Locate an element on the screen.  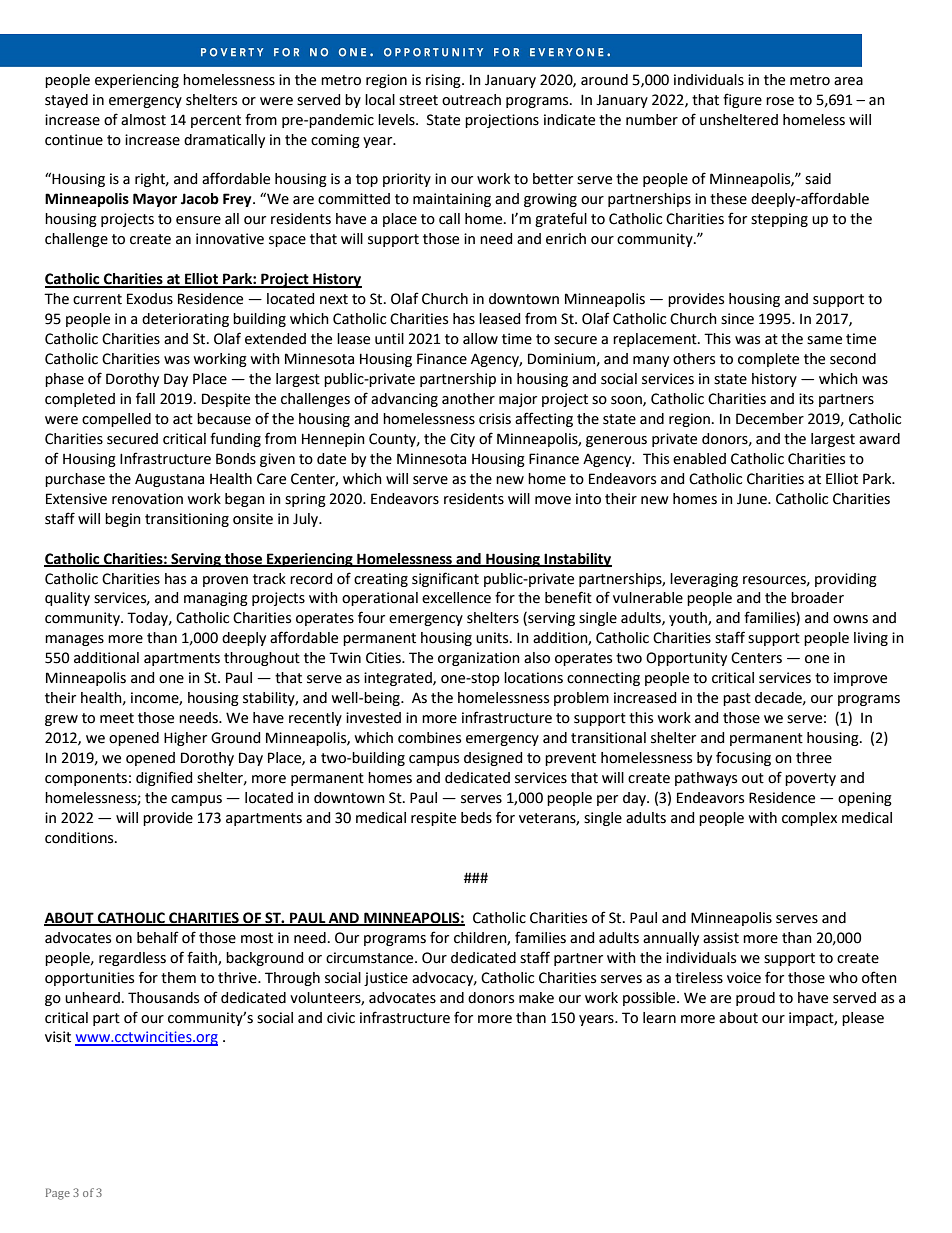
broader is located at coordinates (817, 598).
